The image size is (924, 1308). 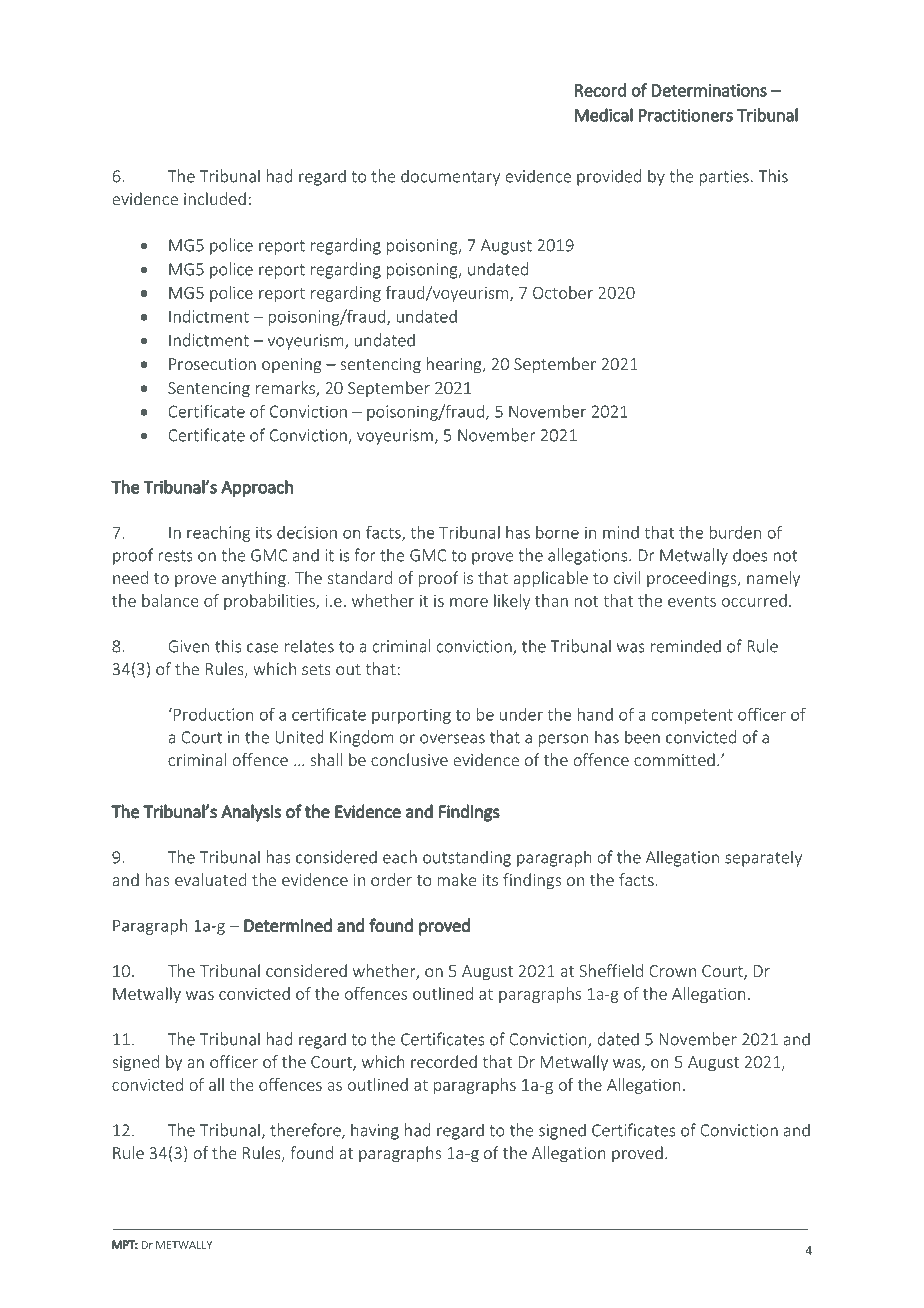 I want to click on Prosecution, so click(x=212, y=364).
